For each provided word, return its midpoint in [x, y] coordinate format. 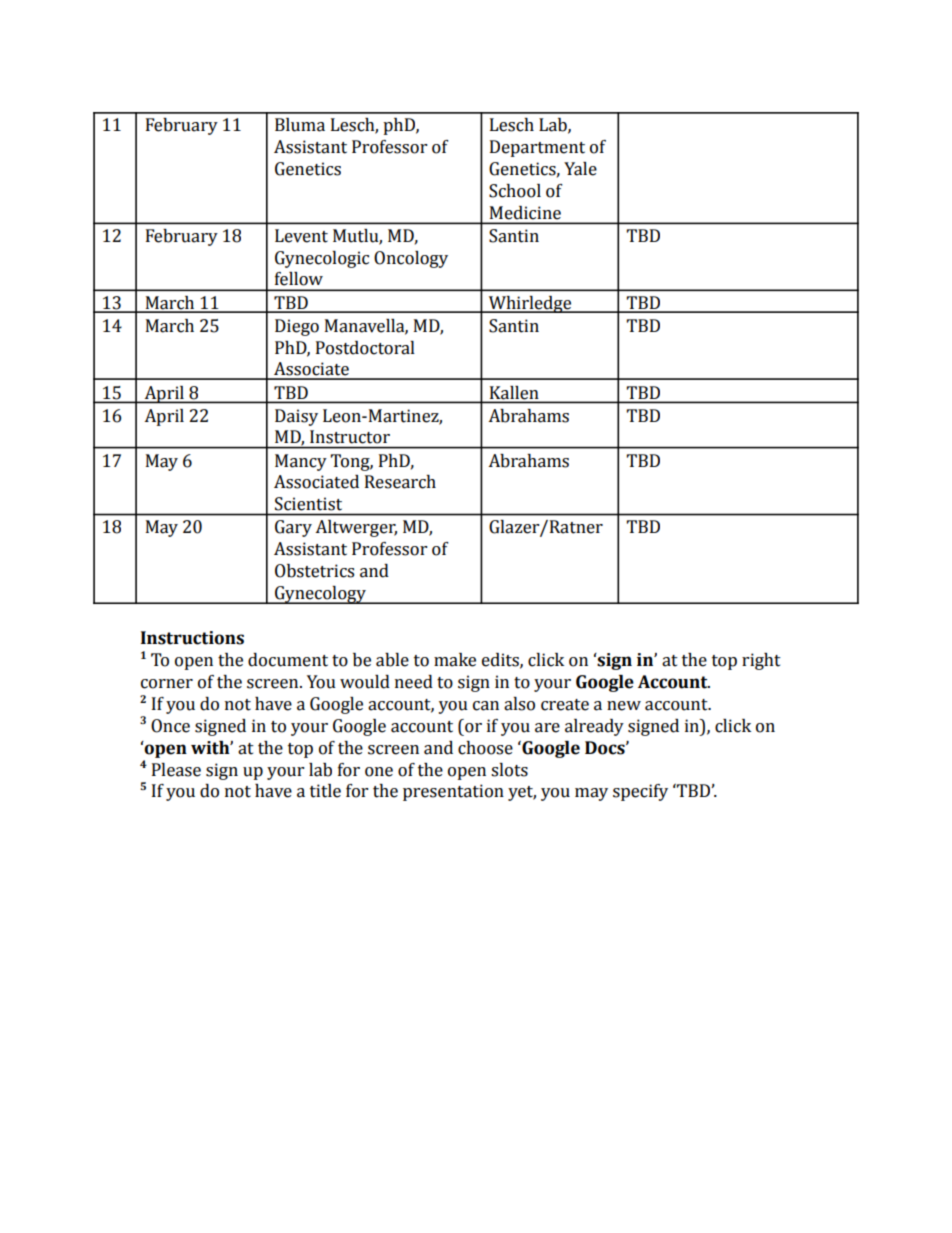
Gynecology [320, 595]
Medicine [525, 213]
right [761, 661]
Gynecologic [322, 259]
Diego [297, 327]
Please [176, 770]
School [515, 191]
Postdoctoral [365, 348]
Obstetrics [314, 571]
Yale [580, 169]
